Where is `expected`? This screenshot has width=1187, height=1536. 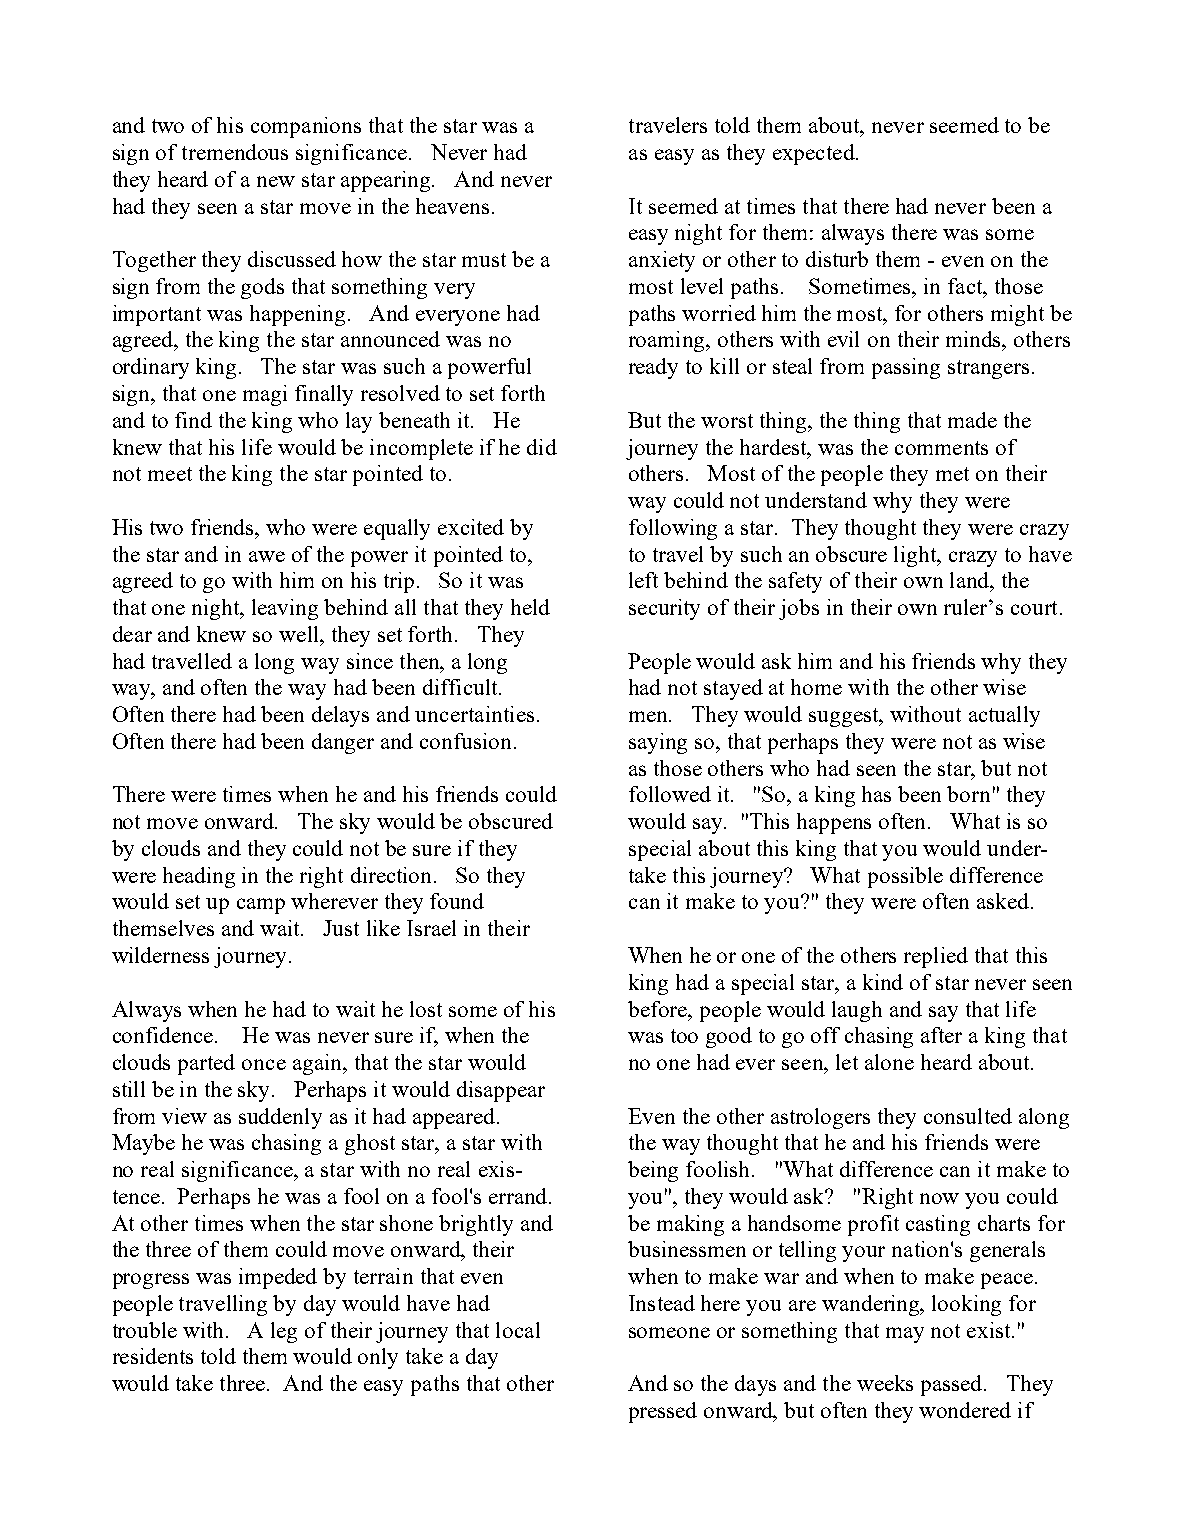 expected is located at coordinates (815, 154).
